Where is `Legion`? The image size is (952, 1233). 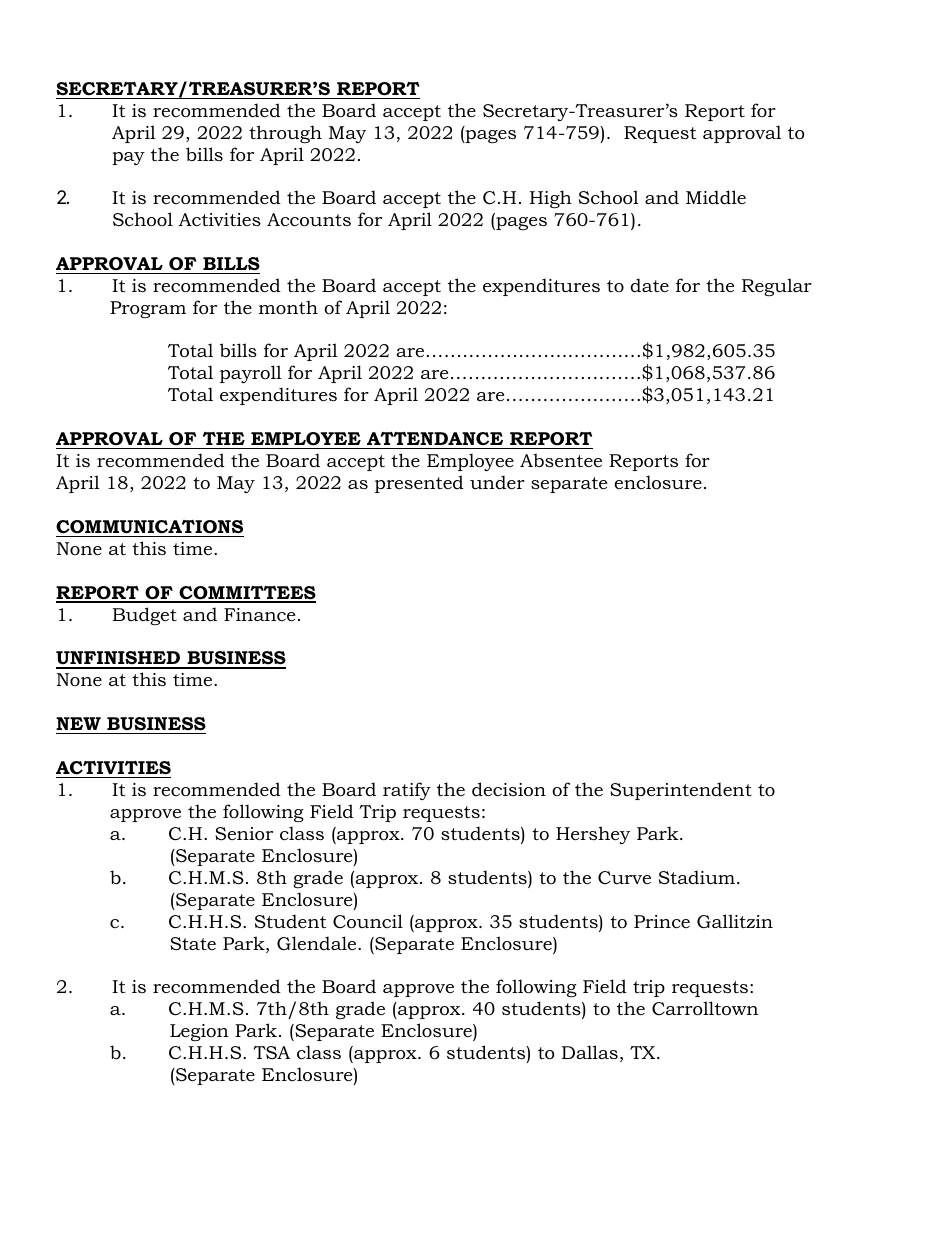
Legion is located at coordinates (199, 1032).
